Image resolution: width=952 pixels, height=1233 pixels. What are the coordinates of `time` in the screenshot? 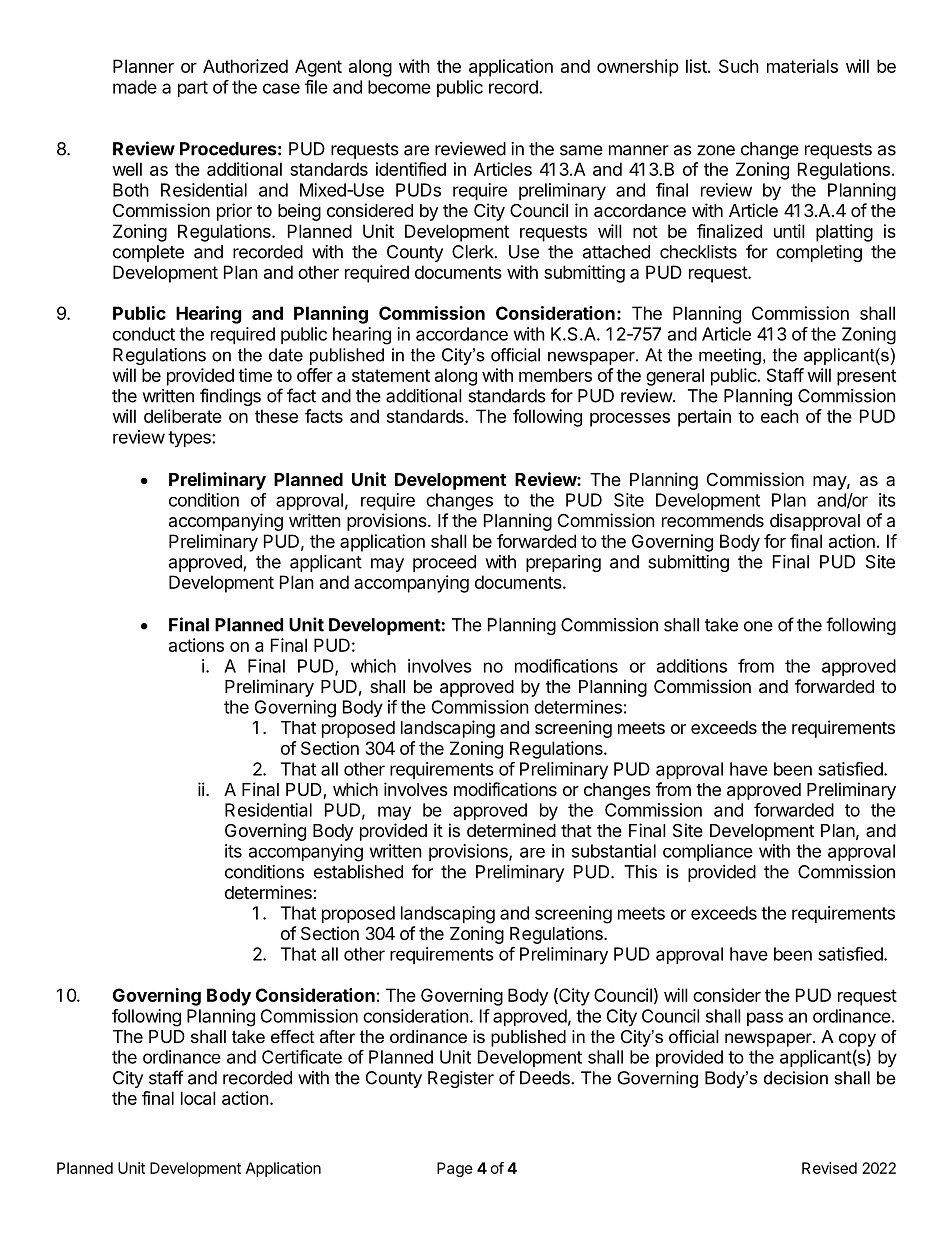 It's located at (255, 375).
